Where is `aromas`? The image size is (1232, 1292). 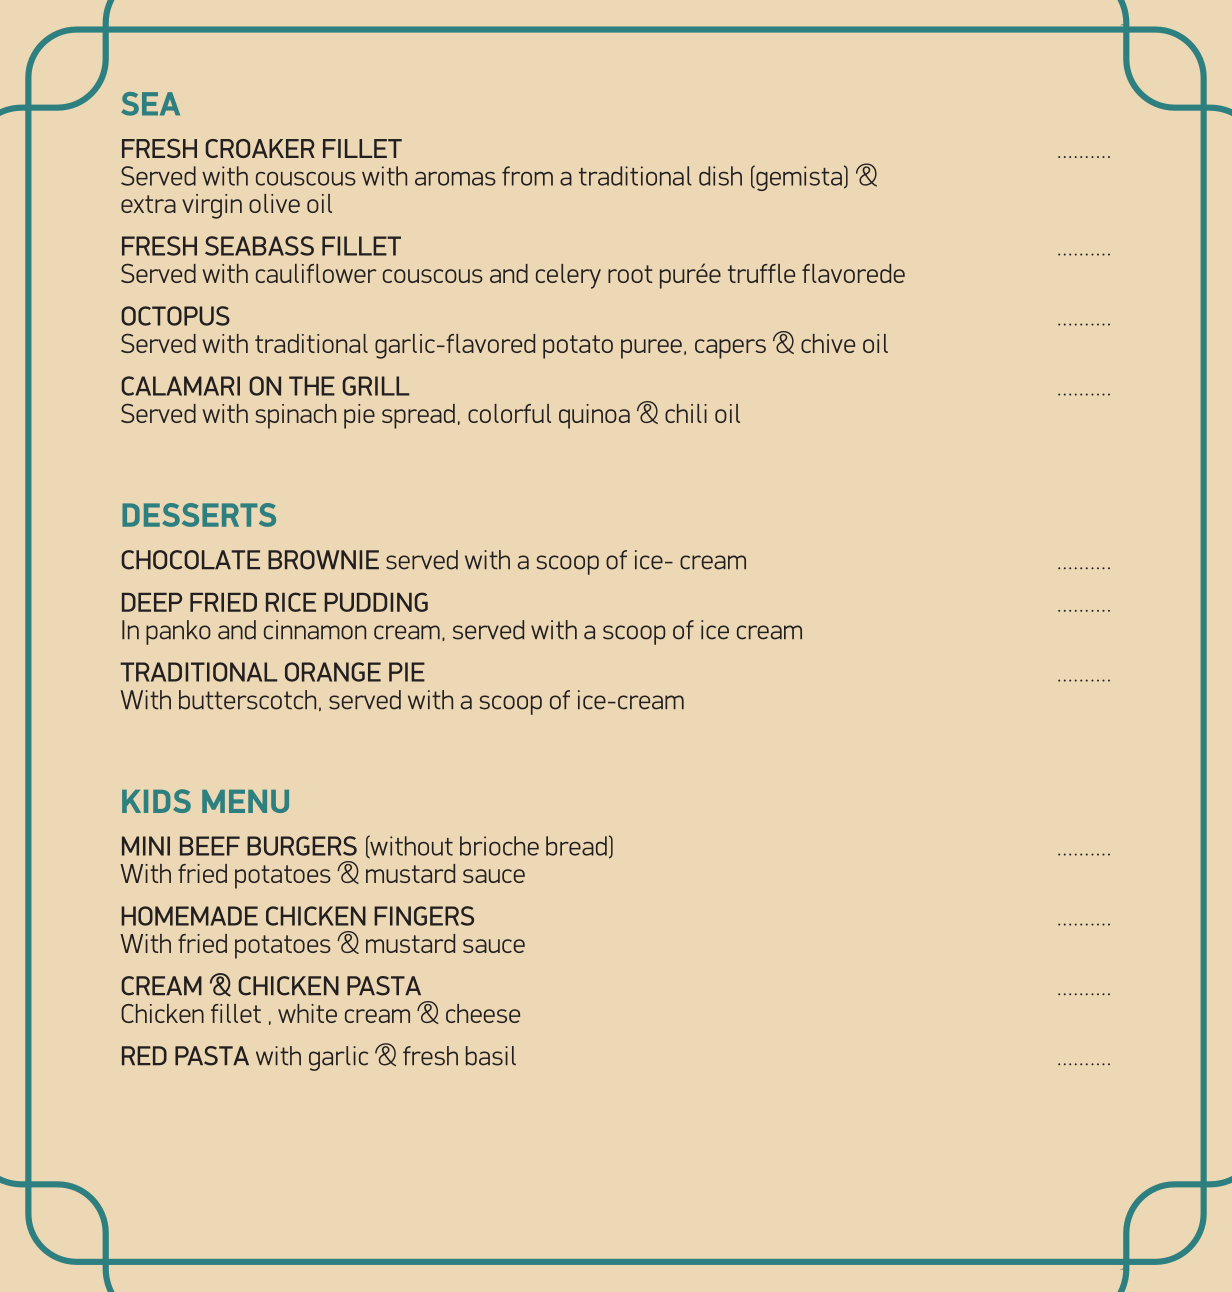
aromas is located at coordinates (455, 179).
